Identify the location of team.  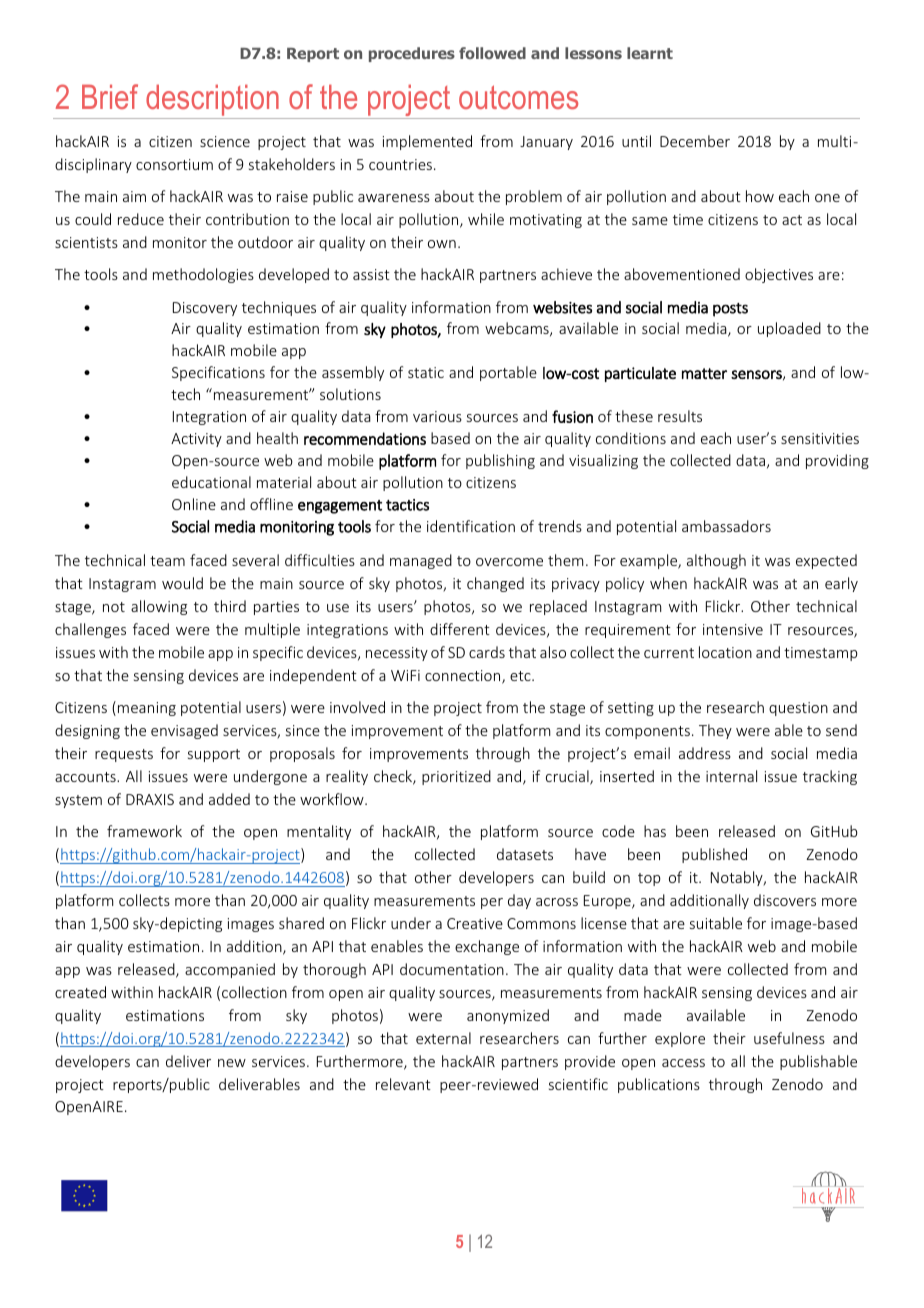
(167, 561).
